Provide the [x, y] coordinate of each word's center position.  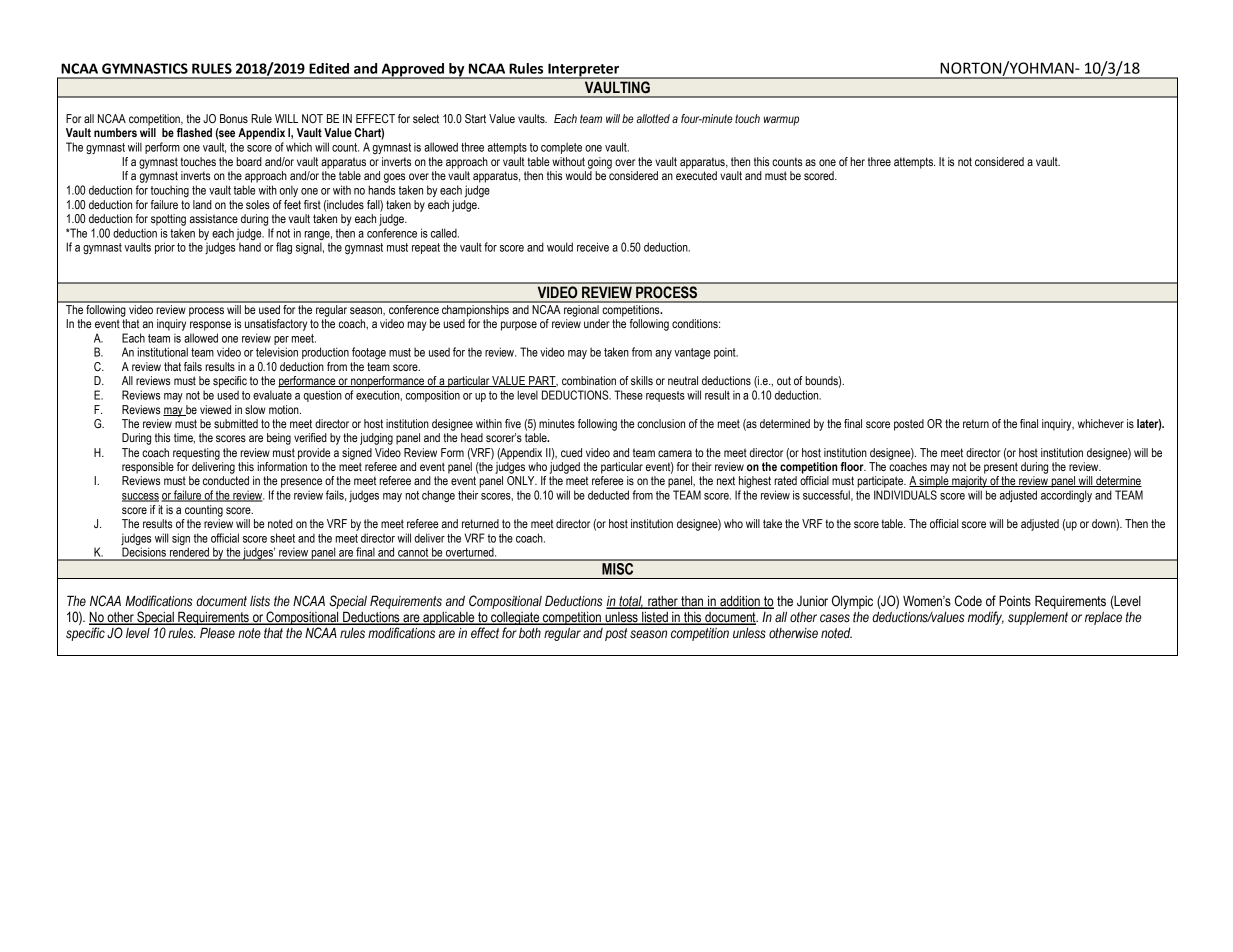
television [277, 352]
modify [986, 618]
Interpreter [583, 71]
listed [655, 618]
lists [260, 601]
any [663, 354]
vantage [692, 353]
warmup [781, 121]
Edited [329, 68]
